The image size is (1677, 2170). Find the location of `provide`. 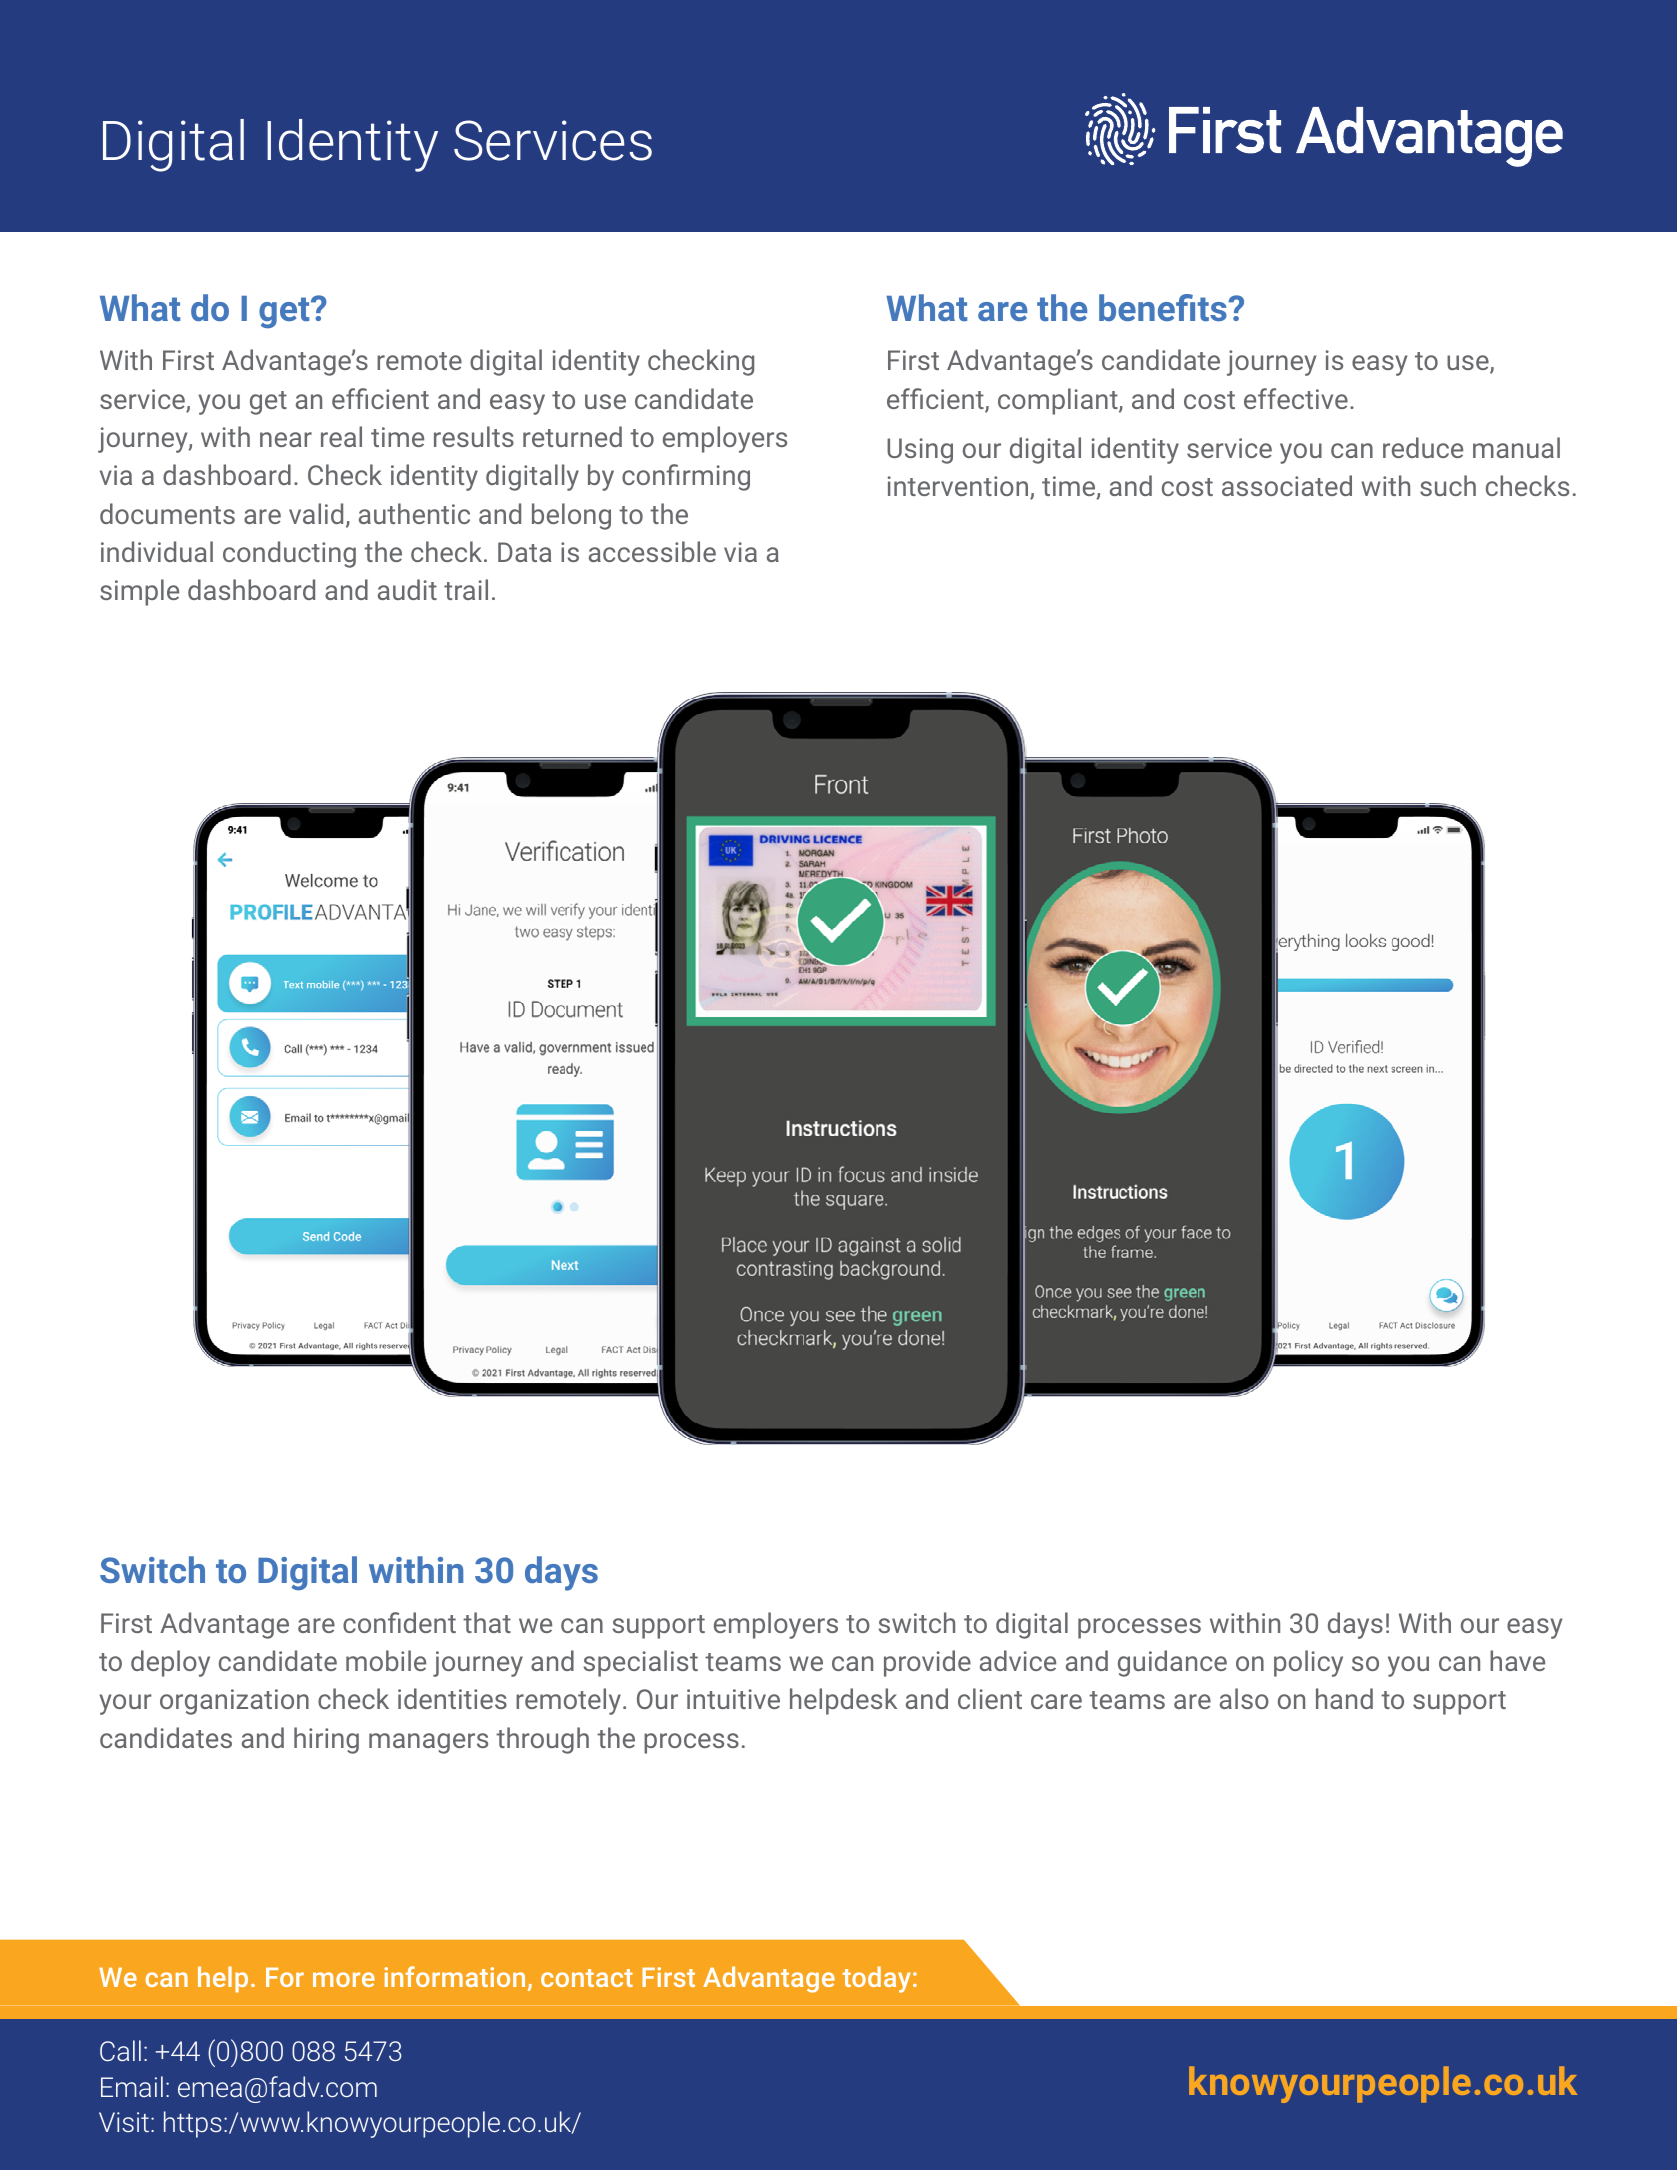

provide is located at coordinates (927, 1663).
